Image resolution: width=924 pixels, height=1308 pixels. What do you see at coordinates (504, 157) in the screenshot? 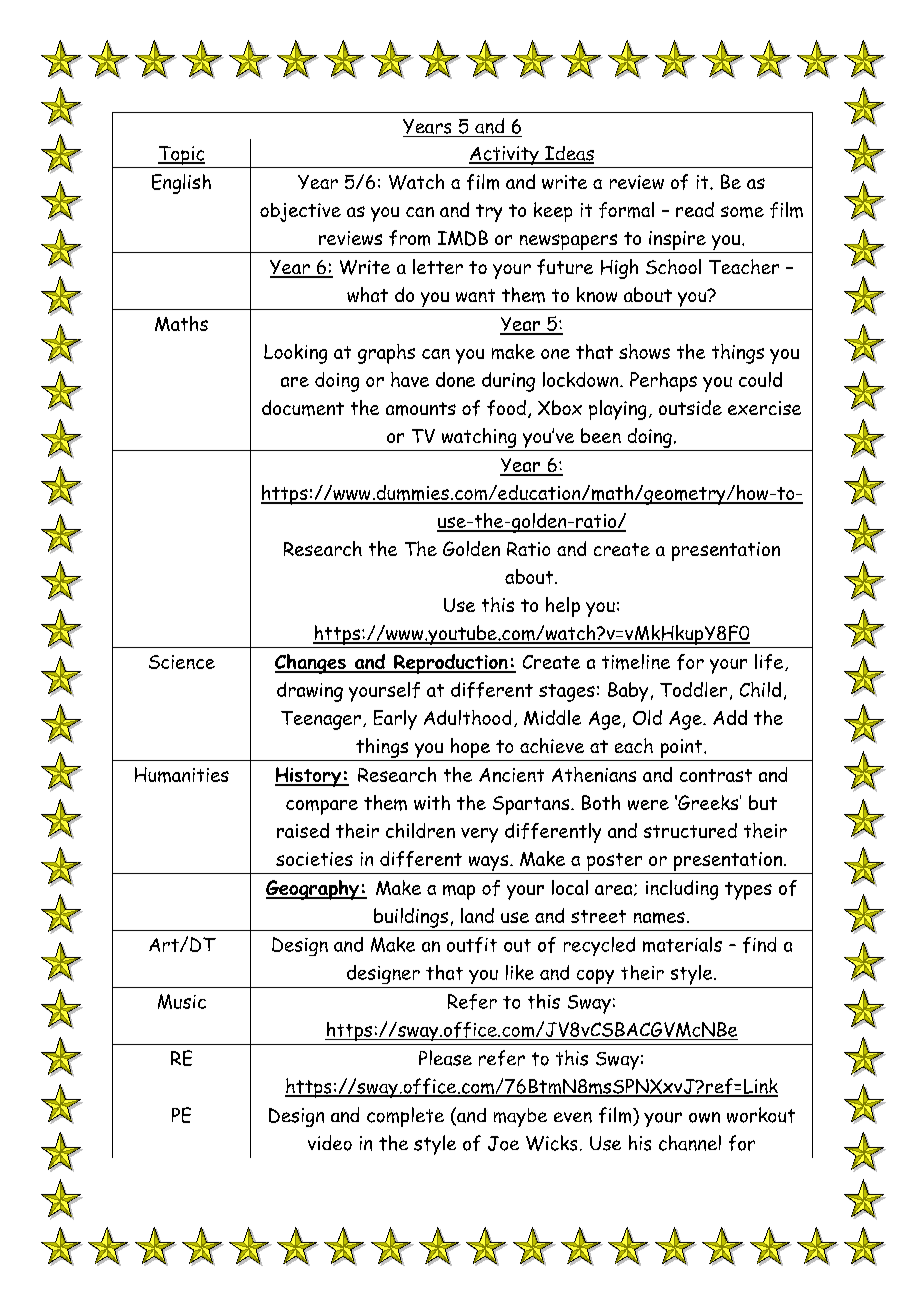
I see `Activity` at bounding box center [504, 157].
